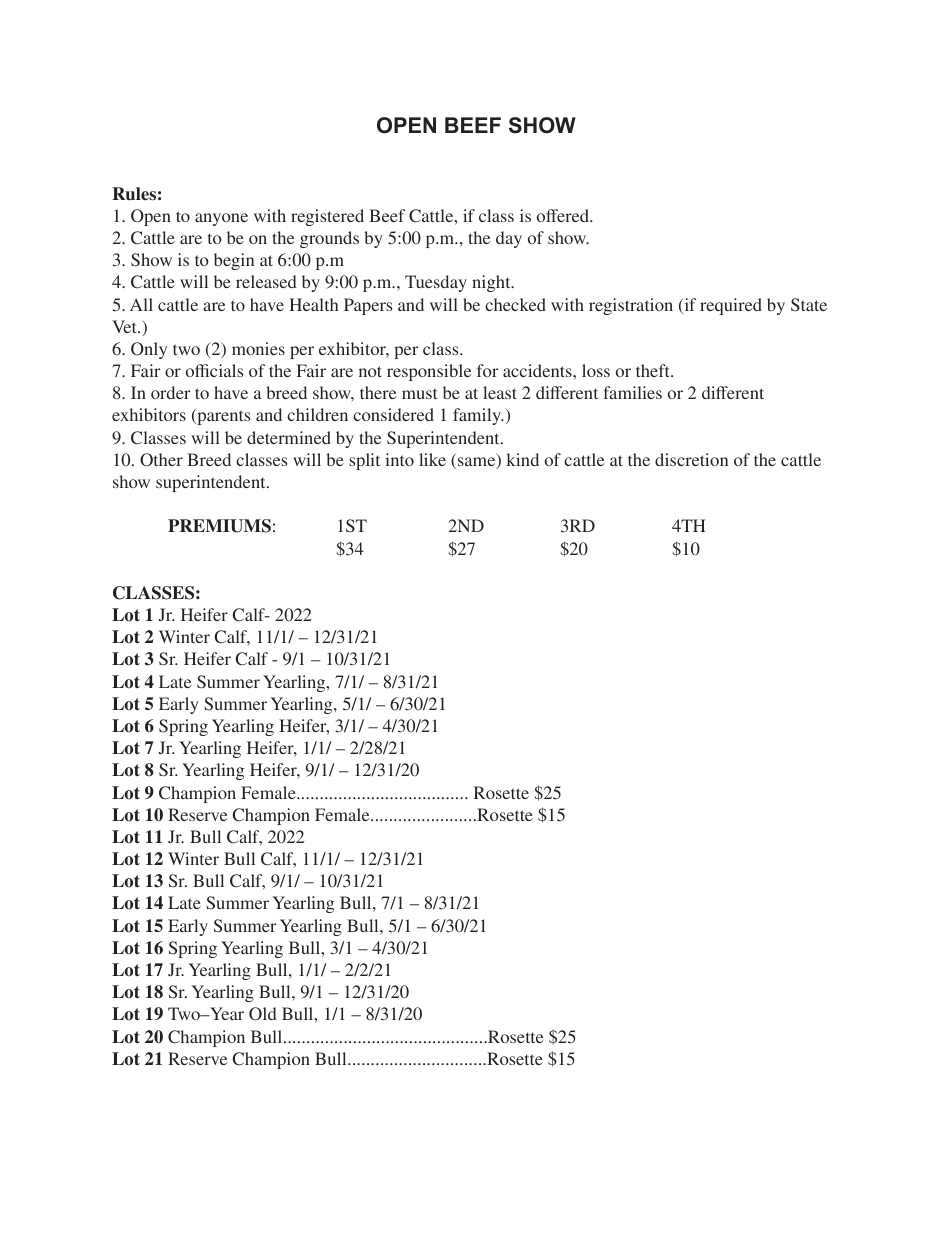 The height and width of the screenshot is (1233, 952). What do you see at coordinates (432, 459) in the screenshot?
I see `like` at bounding box center [432, 459].
